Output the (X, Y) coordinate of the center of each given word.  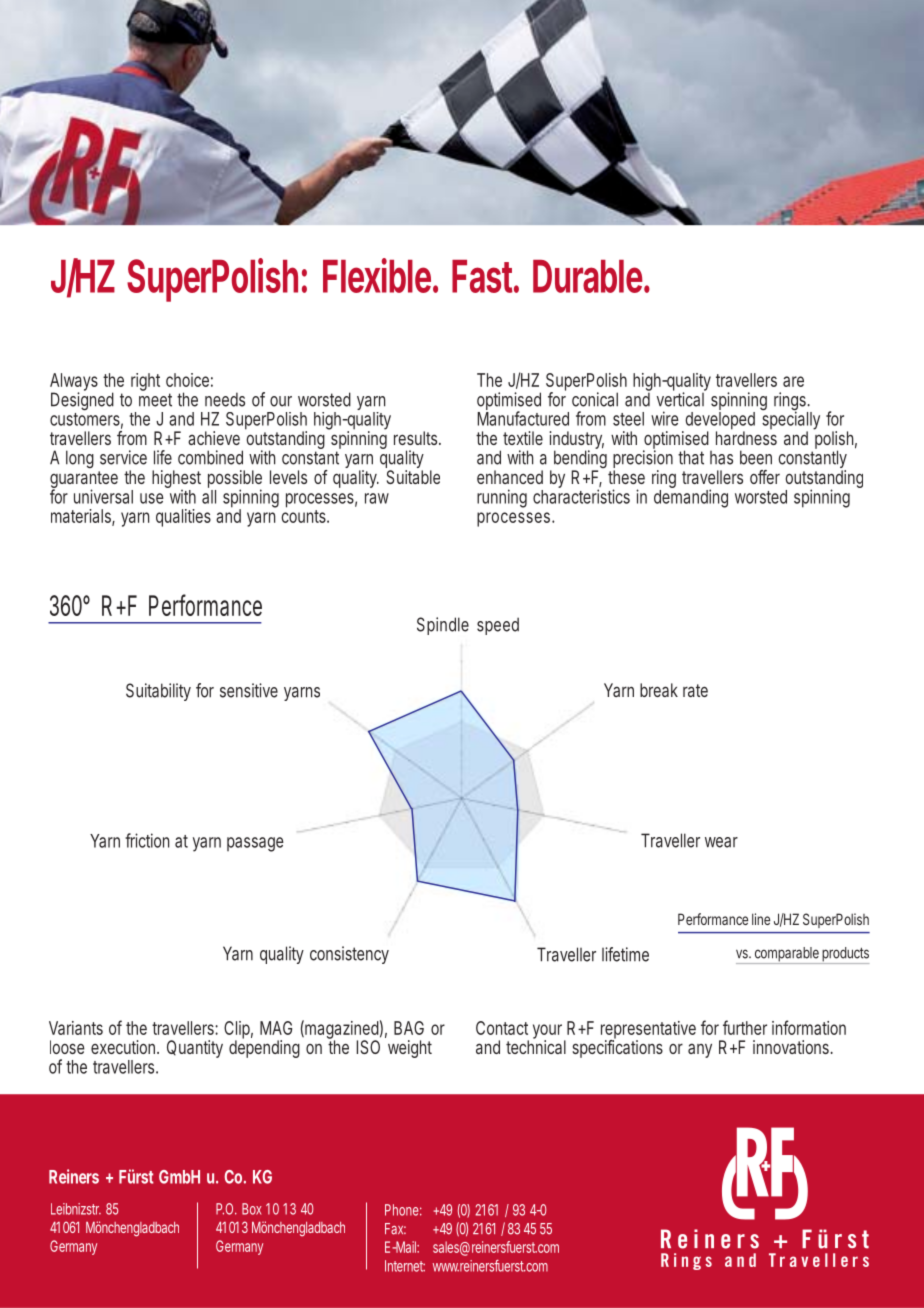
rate (695, 690)
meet (155, 400)
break (659, 690)
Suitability (158, 692)
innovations (793, 1047)
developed (719, 422)
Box (252, 1209)
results (417, 438)
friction (147, 840)
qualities (183, 518)
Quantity (195, 1049)
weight (410, 1049)
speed (498, 626)
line (761, 919)
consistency (349, 955)
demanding (691, 498)
